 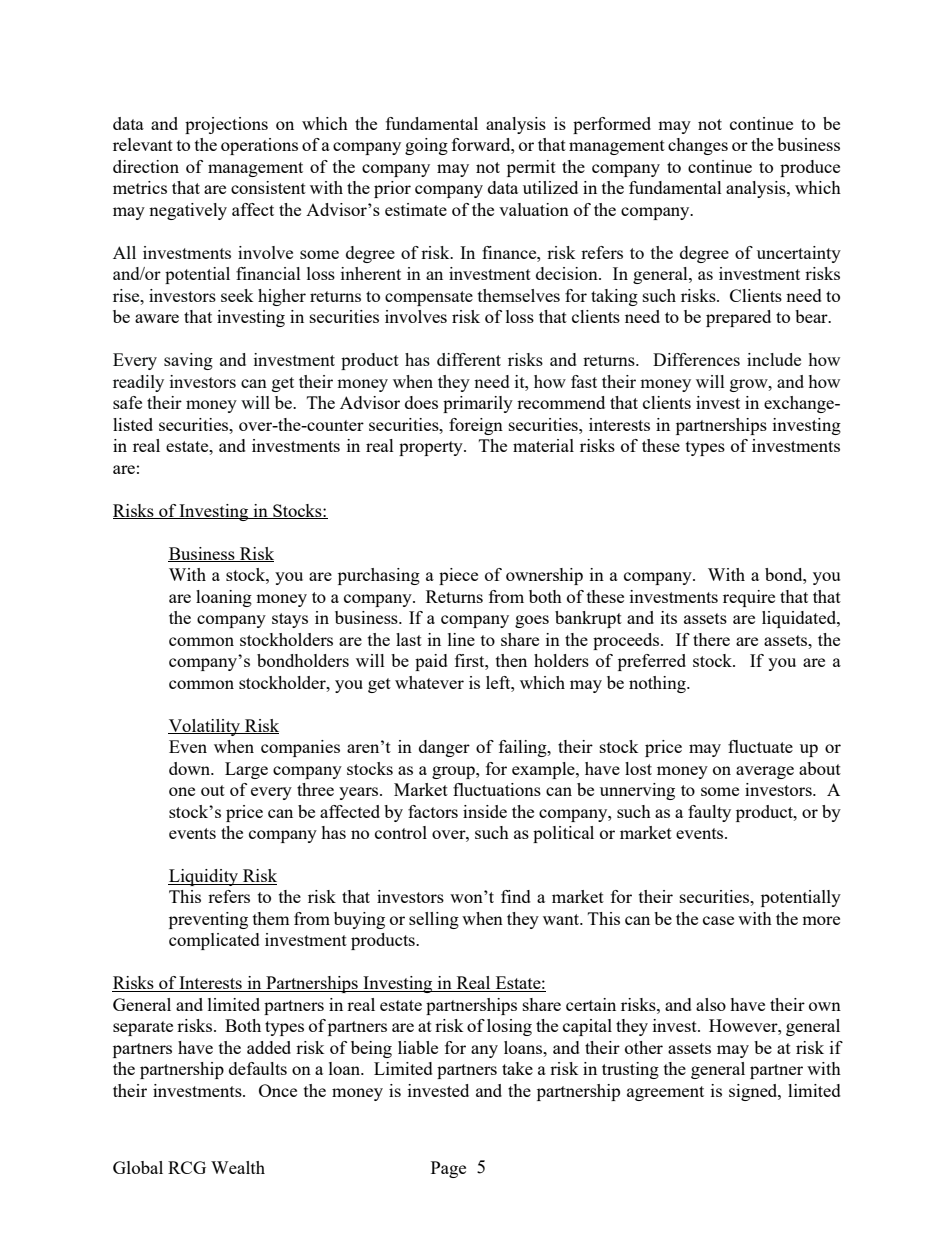 What do you see at coordinates (485, 811) in the image?
I see `inside` at bounding box center [485, 811].
